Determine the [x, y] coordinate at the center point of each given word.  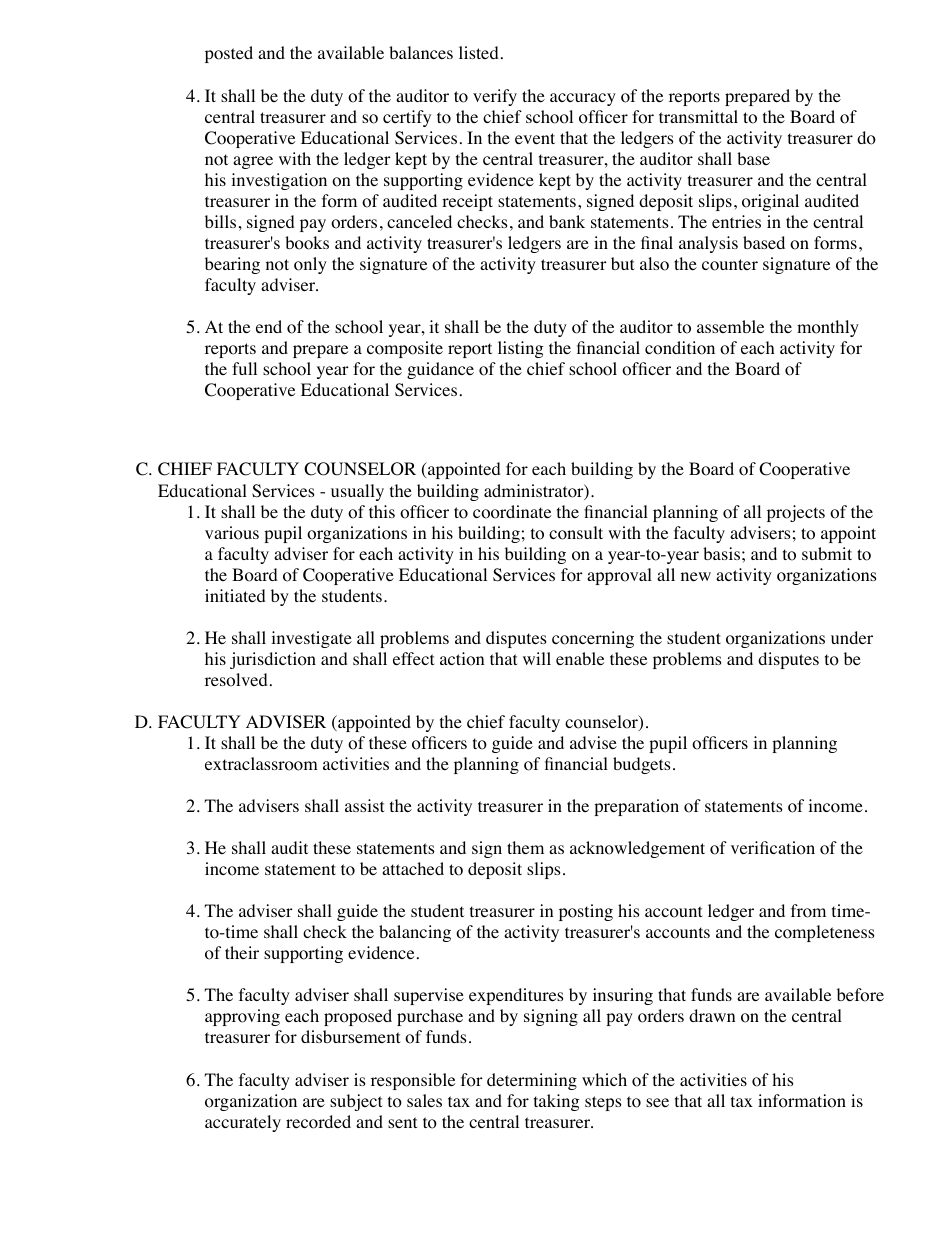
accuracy [583, 99]
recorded [318, 1122]
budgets [642, 765]
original [770, 202]
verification [773, 848]
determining [532, 1081]
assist [364, 805]
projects [796, 513]
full [244, 368]
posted [229, 54]
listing [521, 349]
